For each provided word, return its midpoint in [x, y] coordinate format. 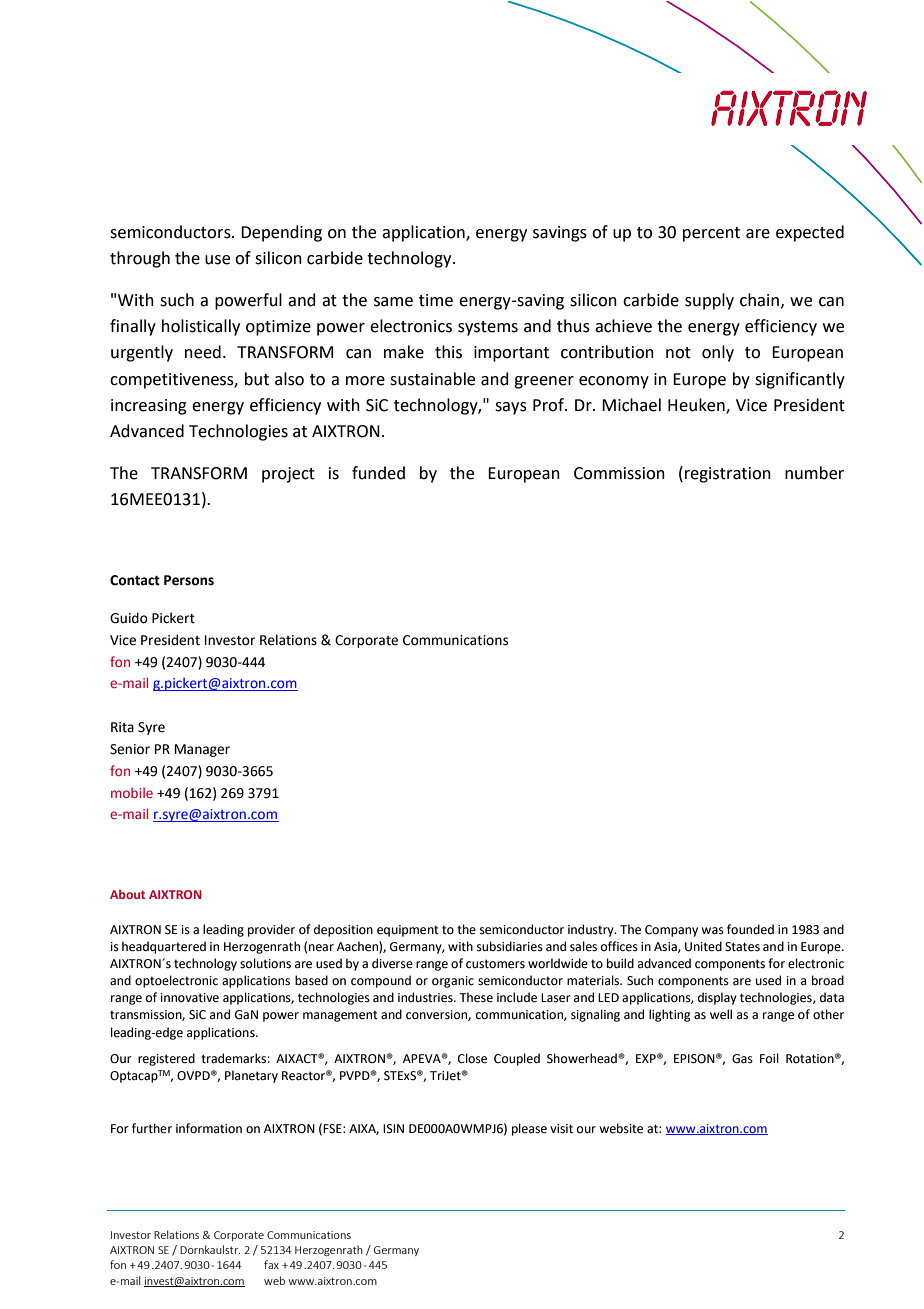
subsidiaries [510, 946]
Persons [189, 580]
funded [378, 473]
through [140, 259]
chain [759, 300]
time [436, 300]
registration [728, 475]
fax [271, 1264]
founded [750, 929]
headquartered [164, 947]
